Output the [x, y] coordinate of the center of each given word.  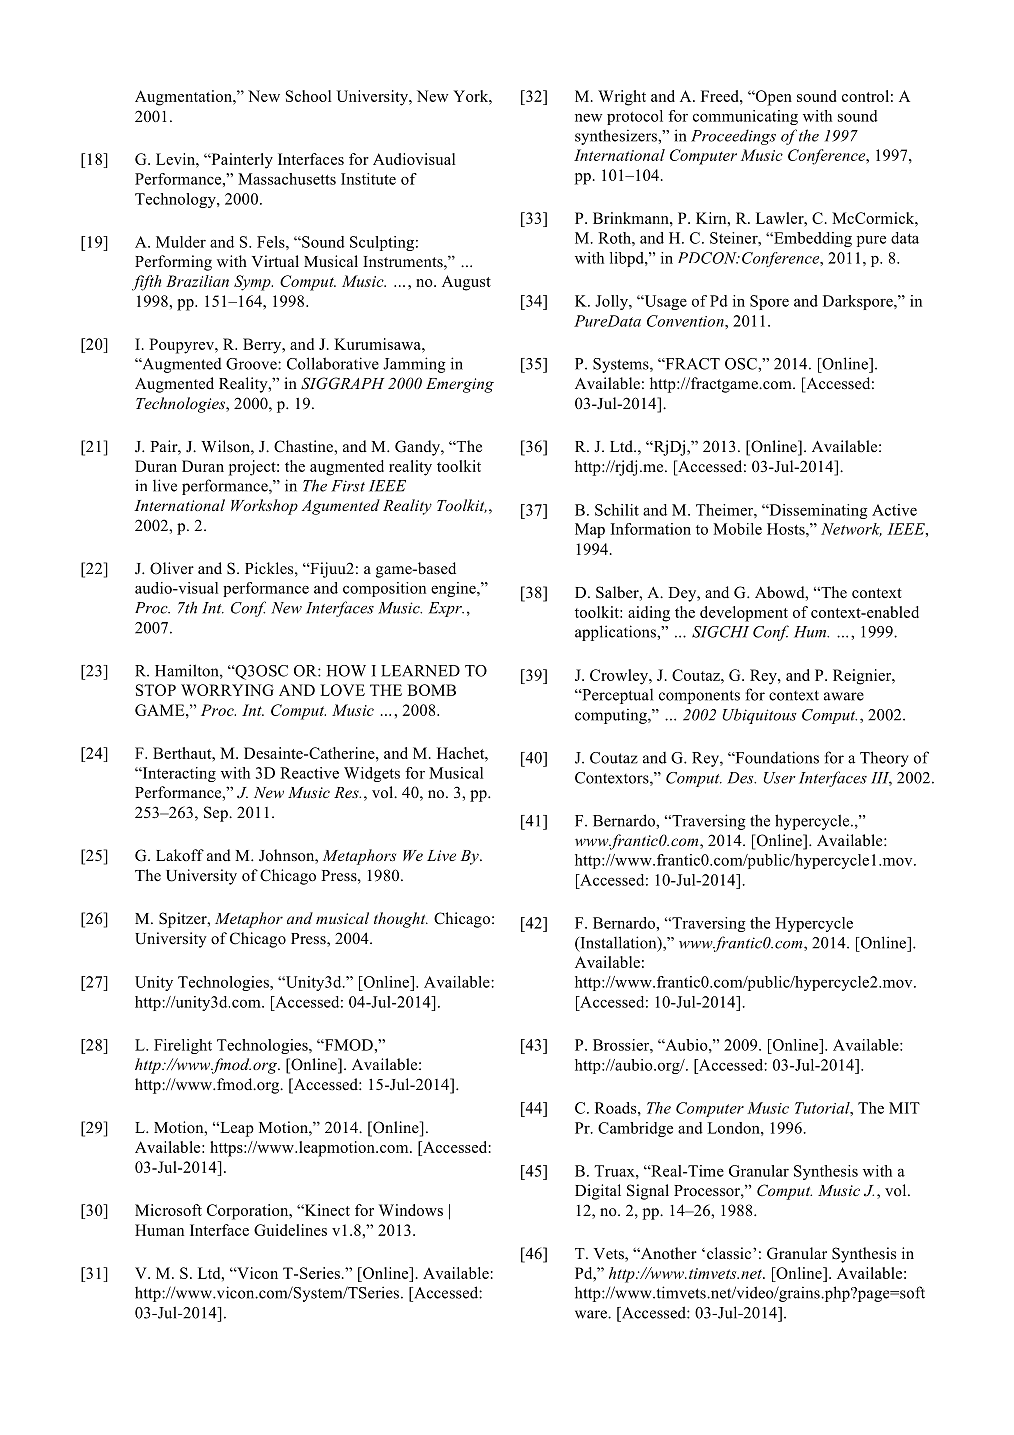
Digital [598, 1192]
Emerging [460, 385]
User [779, 778]
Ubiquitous [759, 716]
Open [772, 98]
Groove [252, 364]
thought [401, 920]
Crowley [620, 677]
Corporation [249, 1212]
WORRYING [227, 690]
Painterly [241, 161]
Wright [622, 98]
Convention [686, 321]
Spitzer [184, 920]
